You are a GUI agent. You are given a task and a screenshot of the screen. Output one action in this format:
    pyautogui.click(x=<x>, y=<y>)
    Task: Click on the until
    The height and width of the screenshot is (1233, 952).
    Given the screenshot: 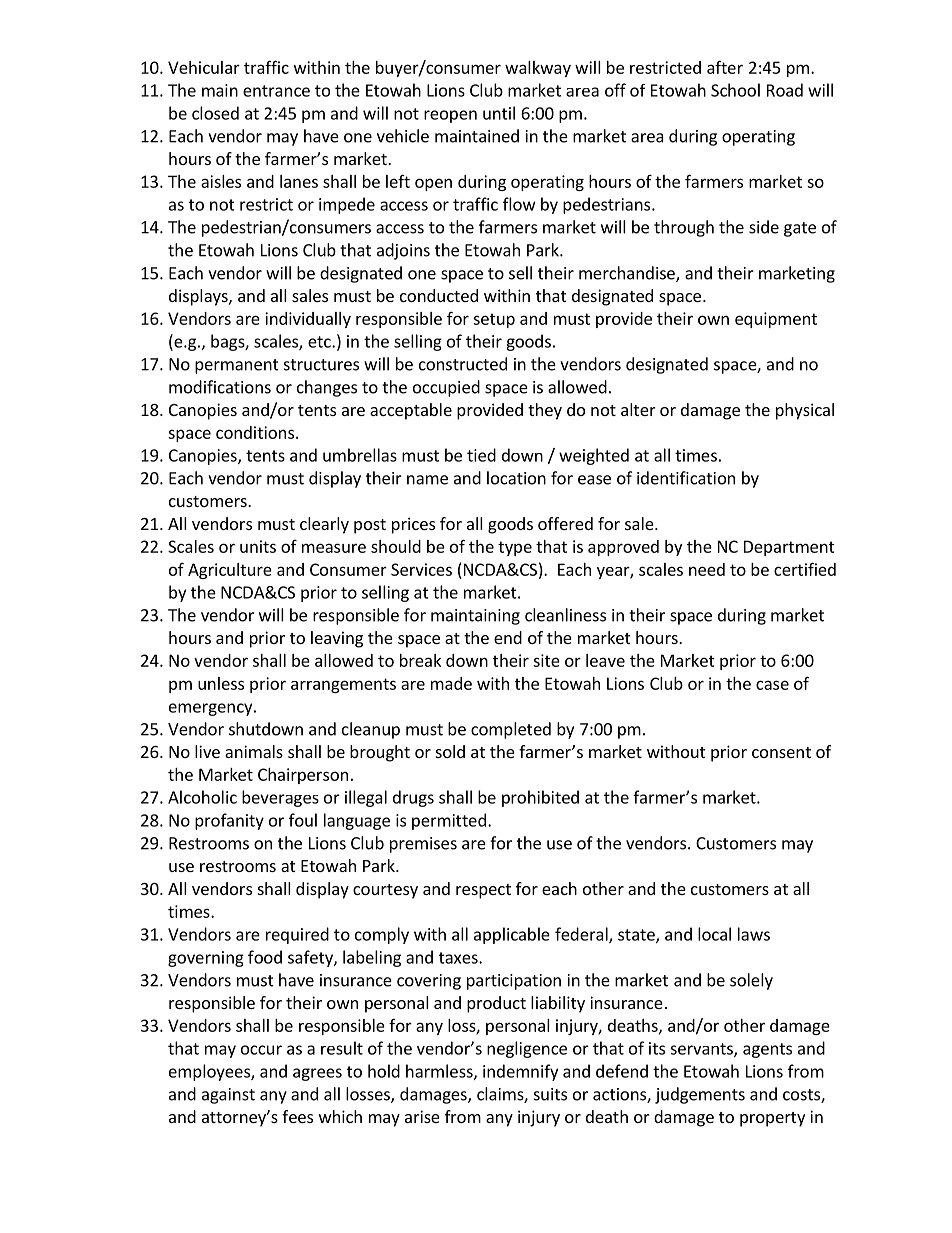 What is the action you would take?
    pyautogui.click(x=499, y=113)
